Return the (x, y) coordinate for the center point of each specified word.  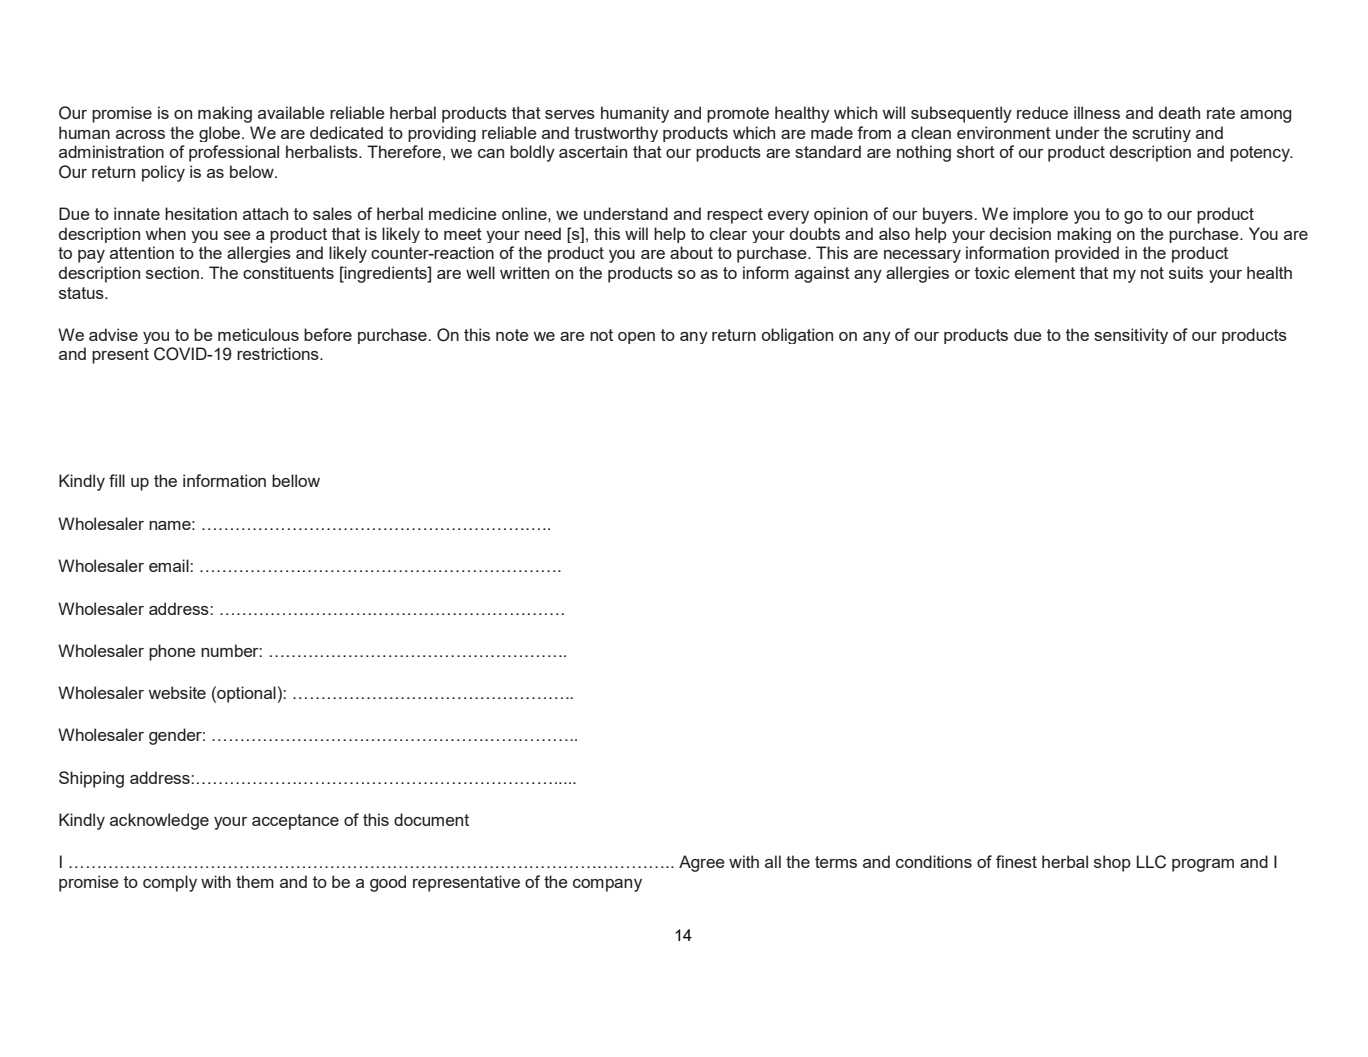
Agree (702, 863)
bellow (296, 480)
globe (221, 134)
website (177, 692)
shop (1112, 863)
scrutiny (1161, 134)
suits (1186, 272)
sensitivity (1131, 336)
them (255, 881)
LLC (1151, 862)
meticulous (258, 334)
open (636, 338)
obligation (797, 336)
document (431, 819)
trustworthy (616, 134)
